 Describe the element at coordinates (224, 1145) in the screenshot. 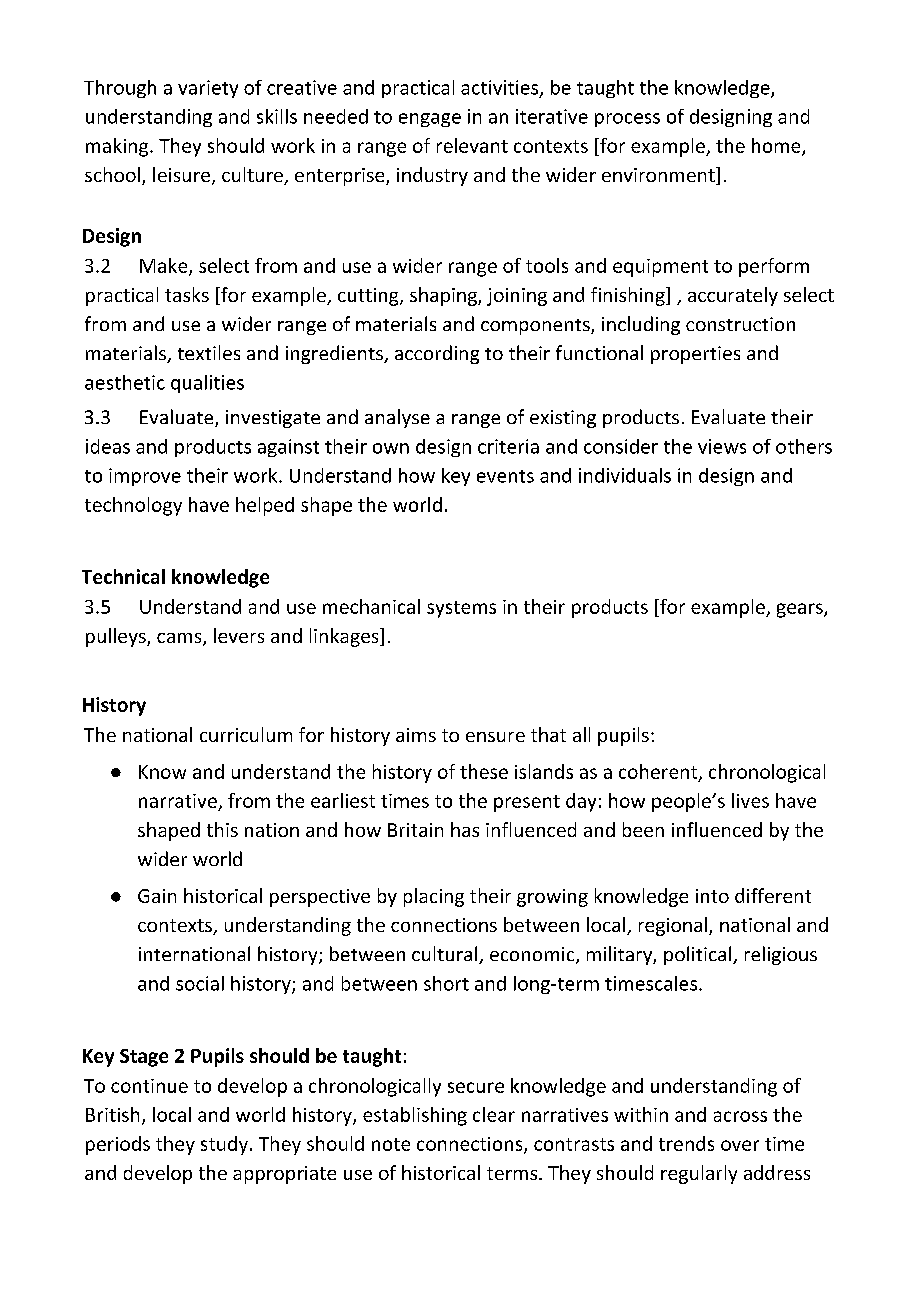

I see `study` at that location.
